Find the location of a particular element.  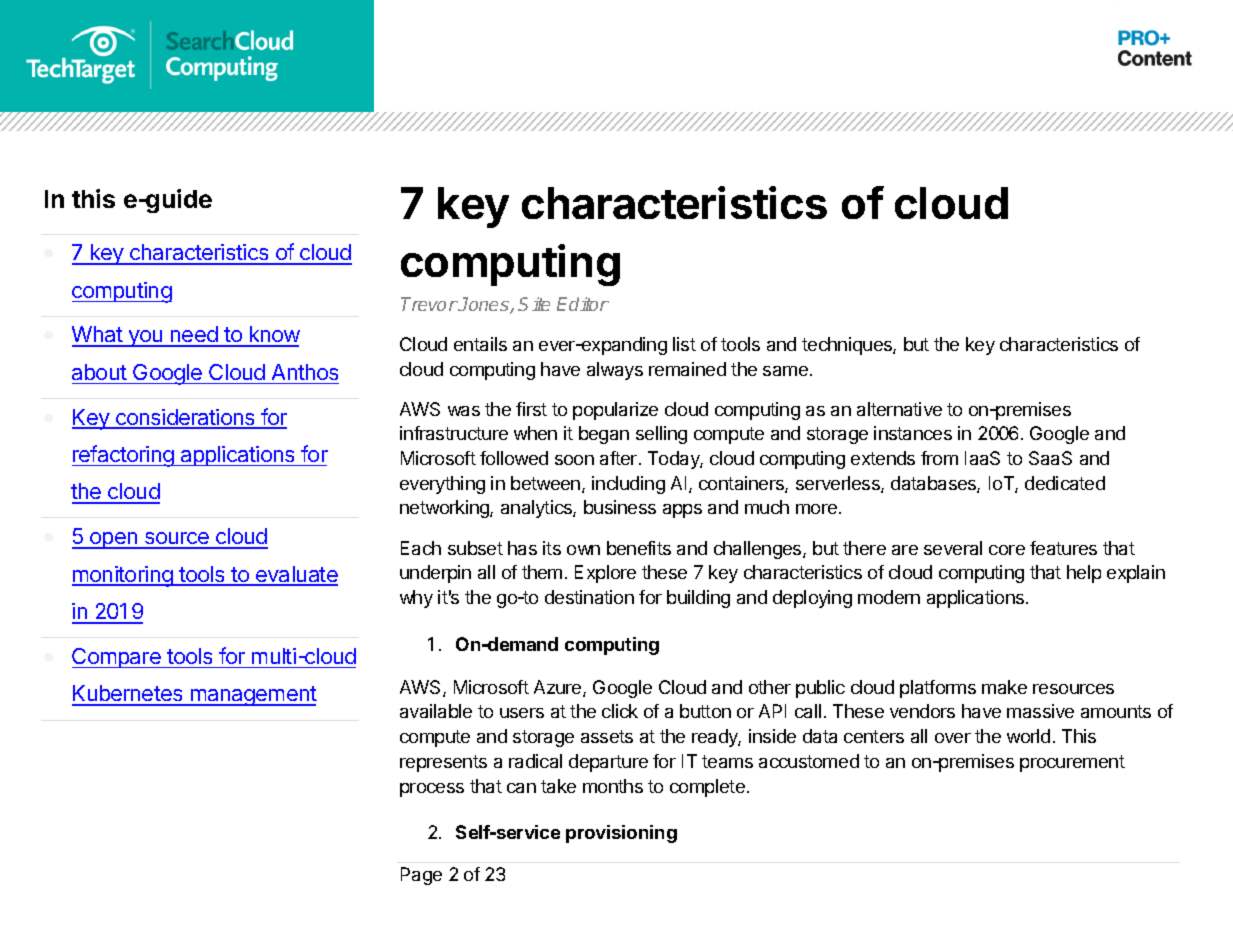

destination is located at coordinates (589, 597).
